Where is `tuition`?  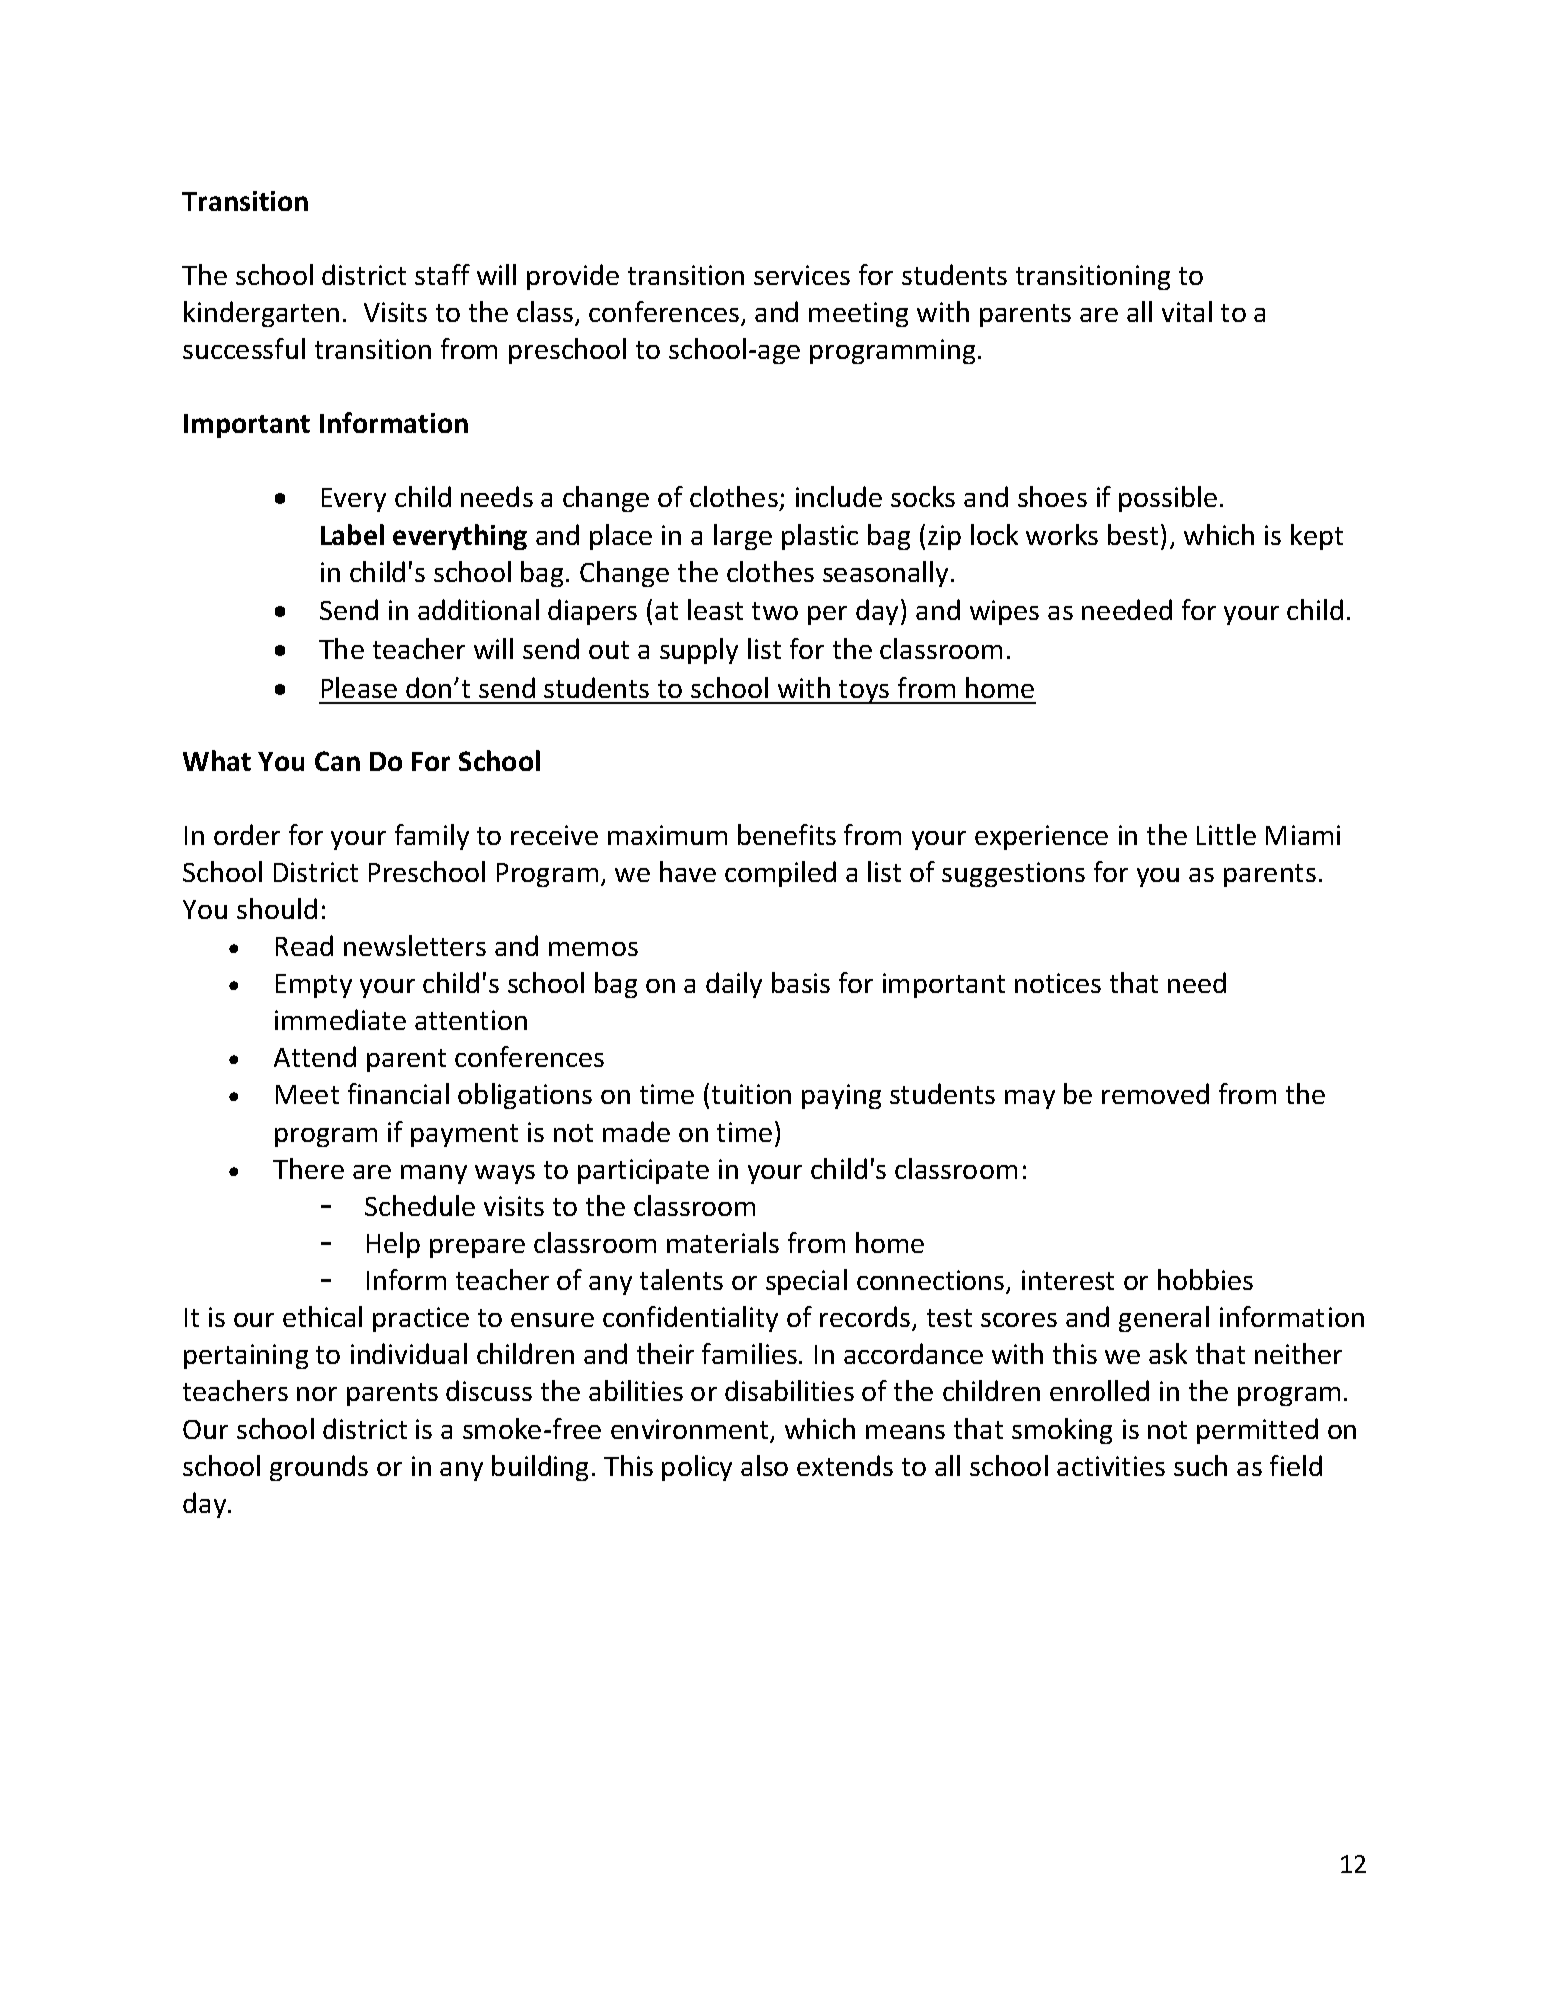 tuition is located at coordinates (751, 1094).
